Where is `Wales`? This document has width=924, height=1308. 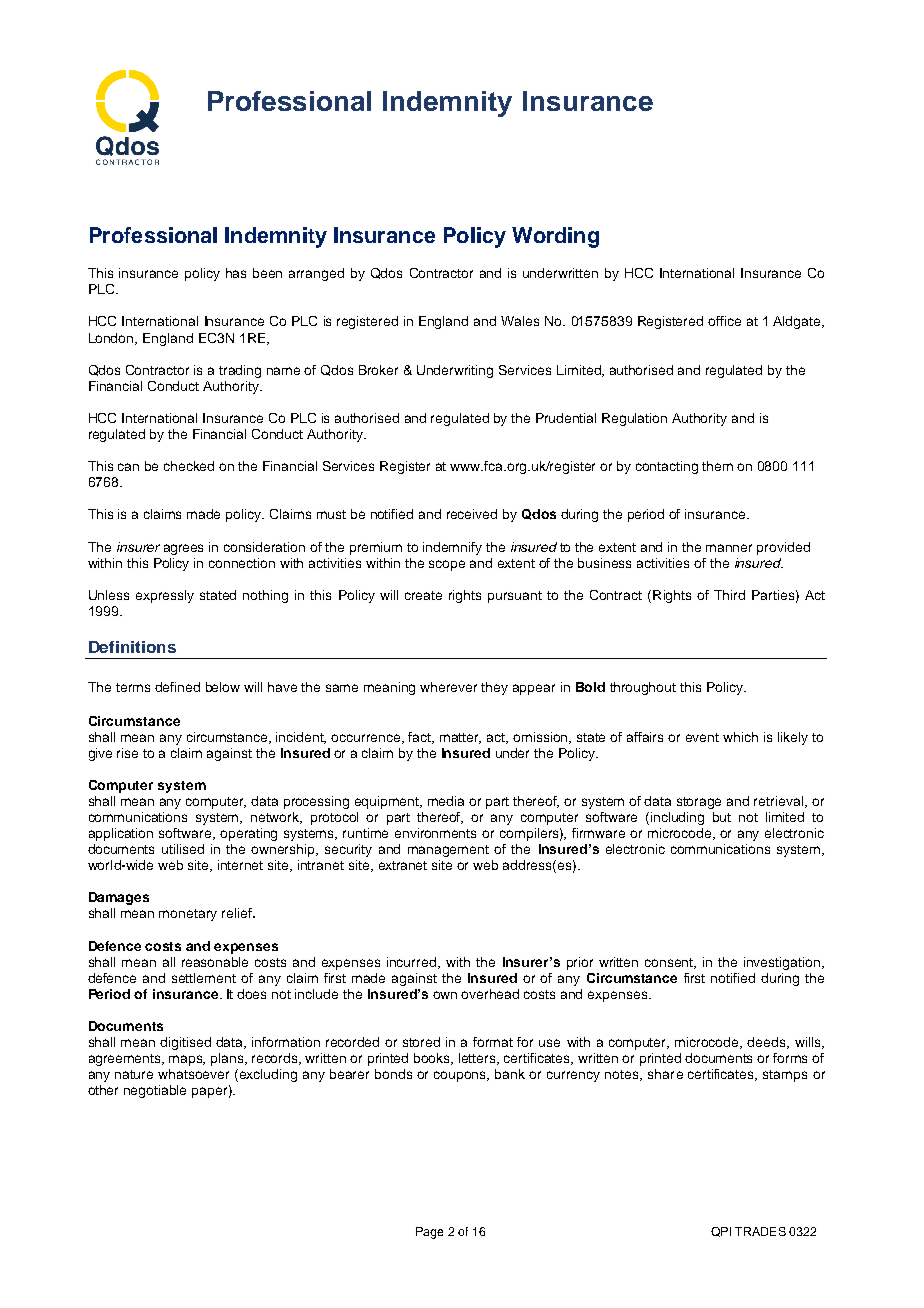 Wales is located at coordinates (520, 321).
